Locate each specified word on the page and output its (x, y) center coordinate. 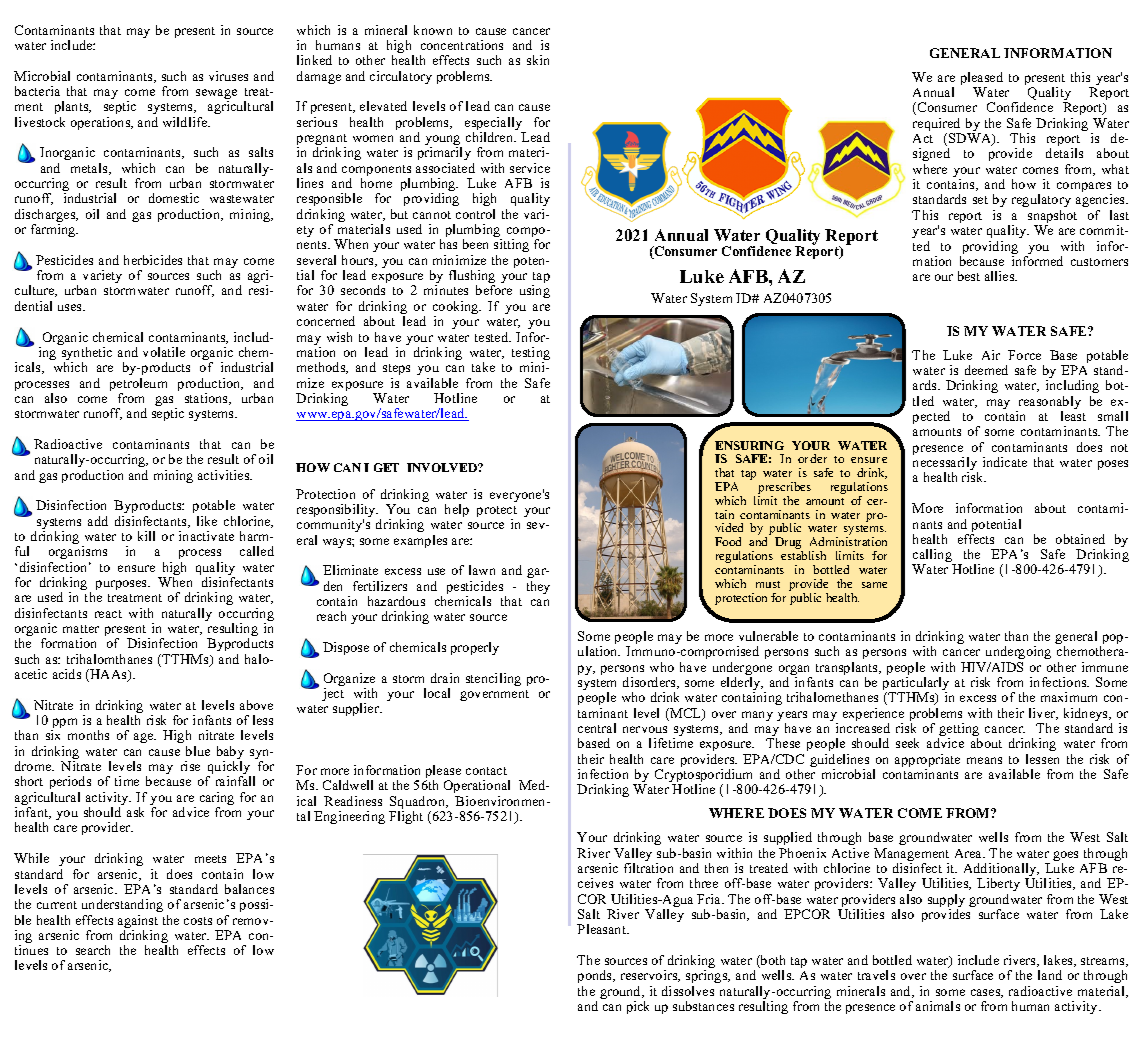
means (984, 760)
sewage (216, 95)
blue (198, 751)
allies (1001, 276)
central (597, 728)
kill (146, 536)
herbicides (153, 260)
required (937, 126)
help (457, 510)
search (93, 950)
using (535, 291)
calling (933, 557)
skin (538, 60)
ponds (596, 976)
